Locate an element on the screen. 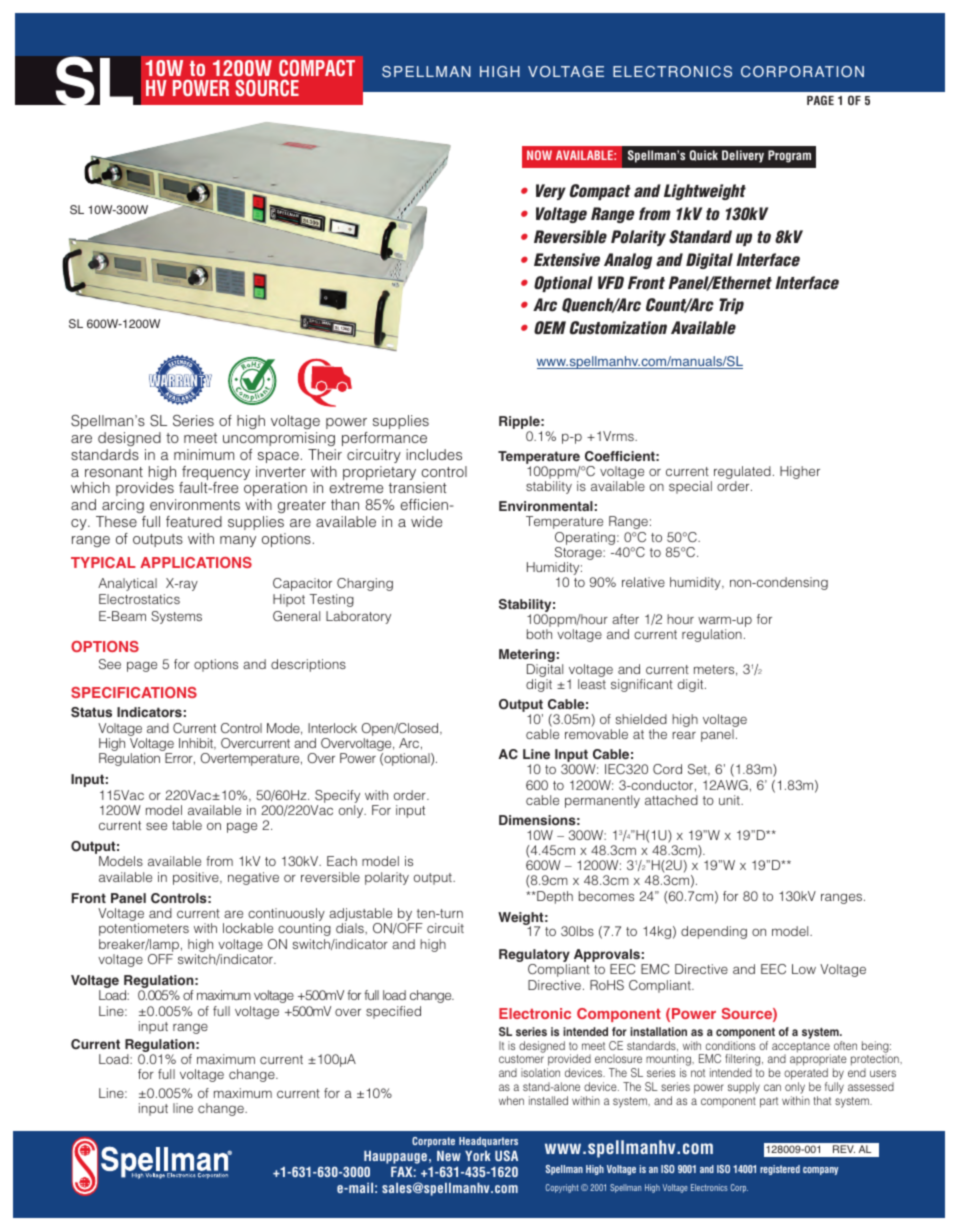  depending is located at coordinates (714, 932).
